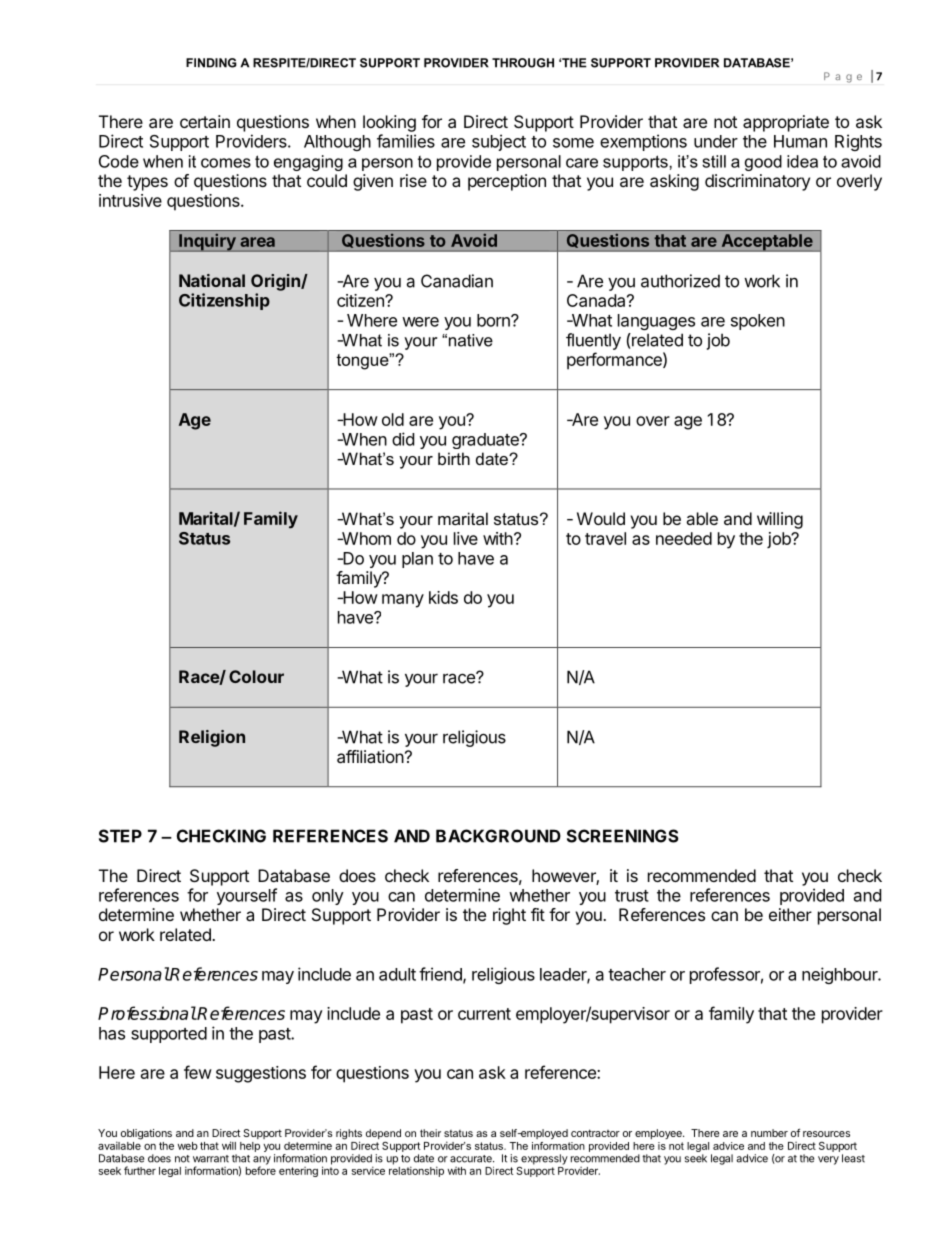  What do you see at coordinates (523, 63) in the image?
I see `THROUGH` at bounding box center [523, 63].
